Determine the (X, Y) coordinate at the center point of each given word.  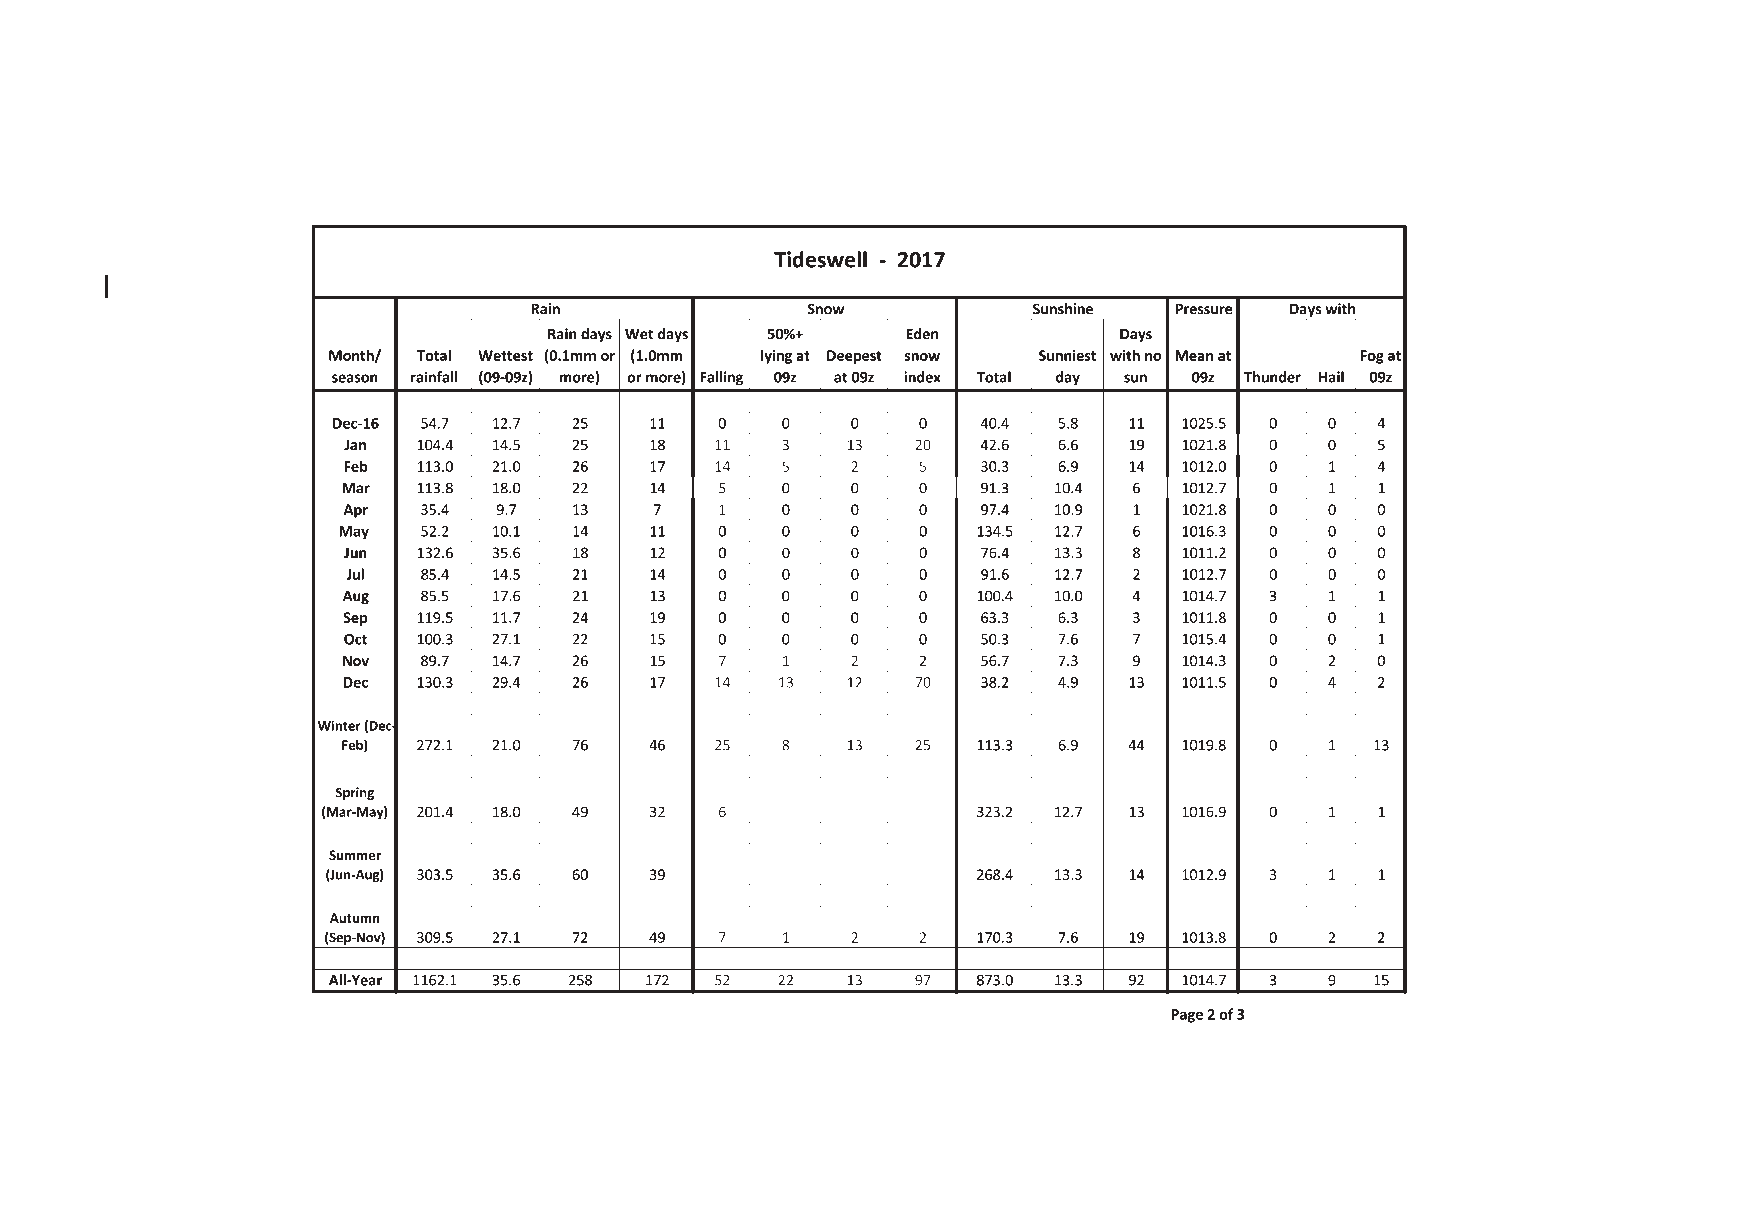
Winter (339, 725)
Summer (355, 855)
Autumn (354, 918)
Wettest (505, 355)
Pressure (1204, 309)
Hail (1331, 377)
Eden (922, 334)
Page (1187, 1016)
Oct (355, 639)
